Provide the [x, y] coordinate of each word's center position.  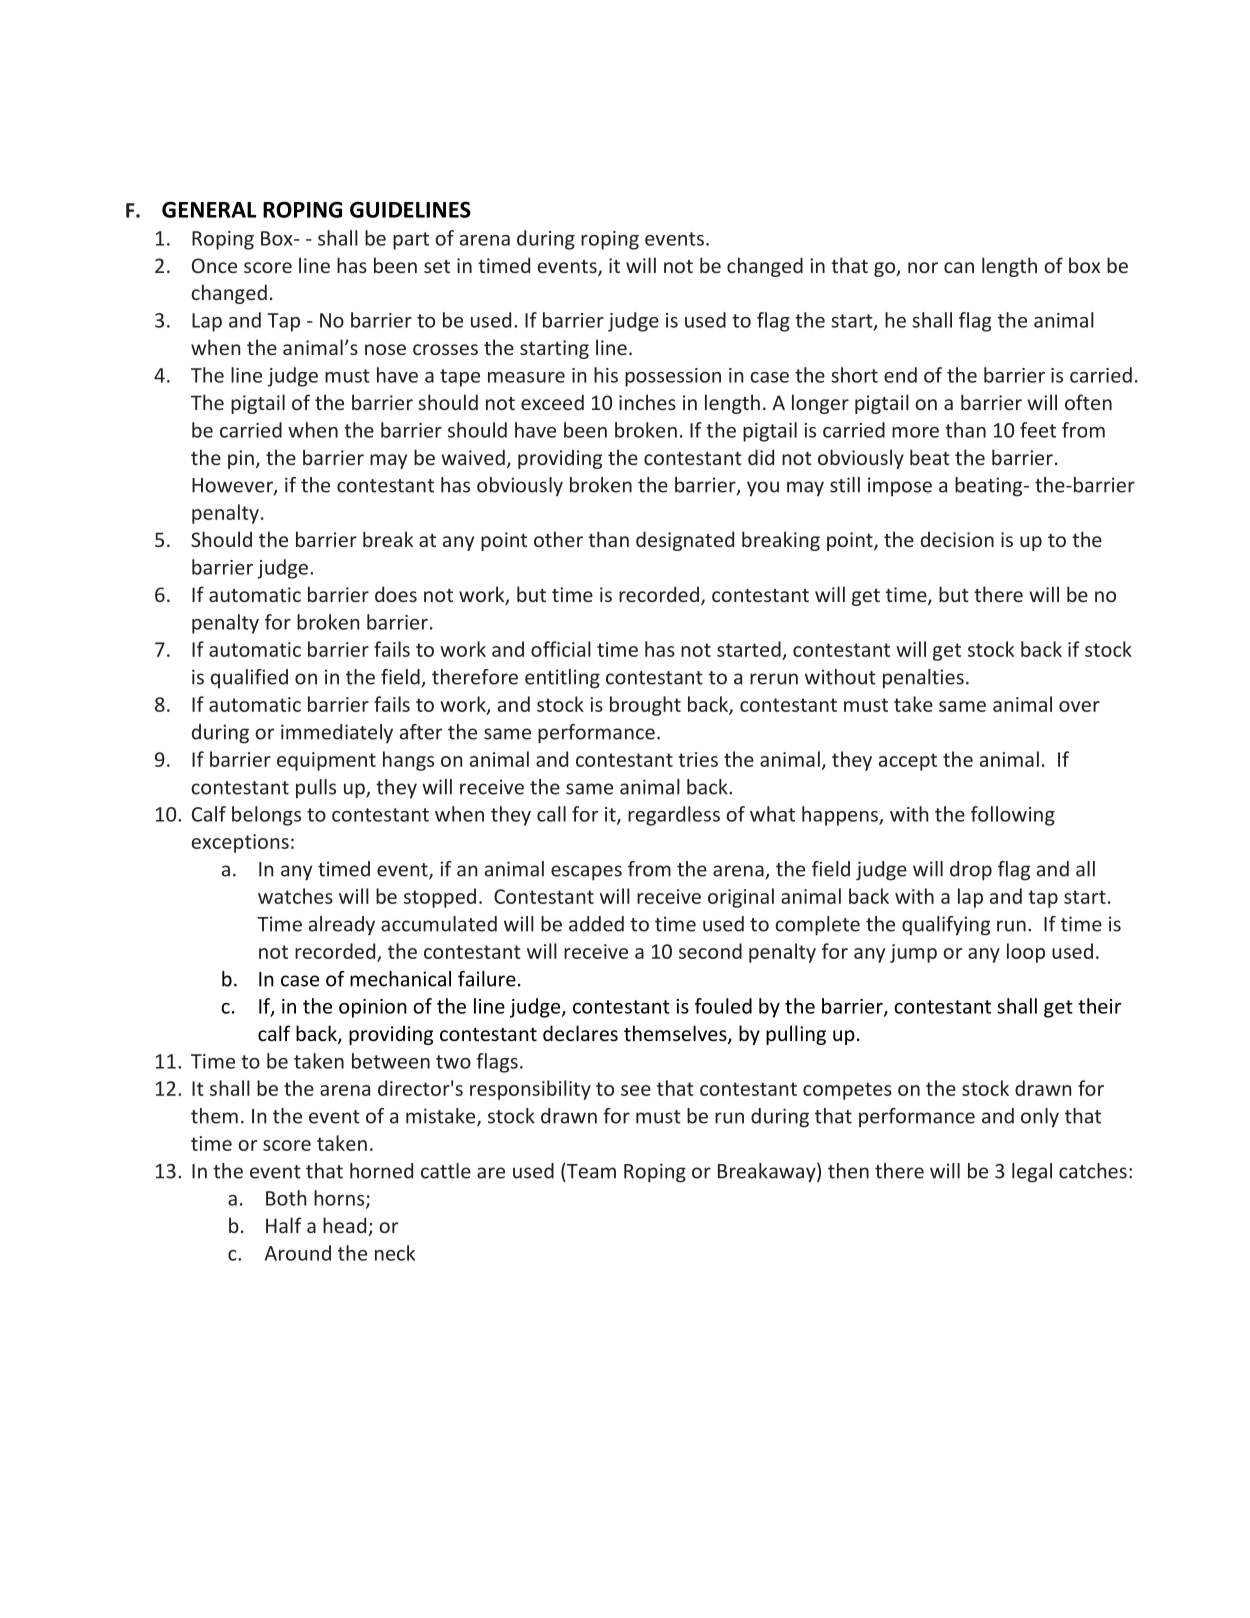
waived [473, 457]
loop [1026, 953]
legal [1032, 1173]
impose [900, 486]
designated [685, 541]
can [959, 267]
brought [645, 706]
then [848, 1171]
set [437, 266]
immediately [337, 733]
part [411, 241]
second [710, 951]
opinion [373, 1008]
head [346, 1226]
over [1079, 706]
